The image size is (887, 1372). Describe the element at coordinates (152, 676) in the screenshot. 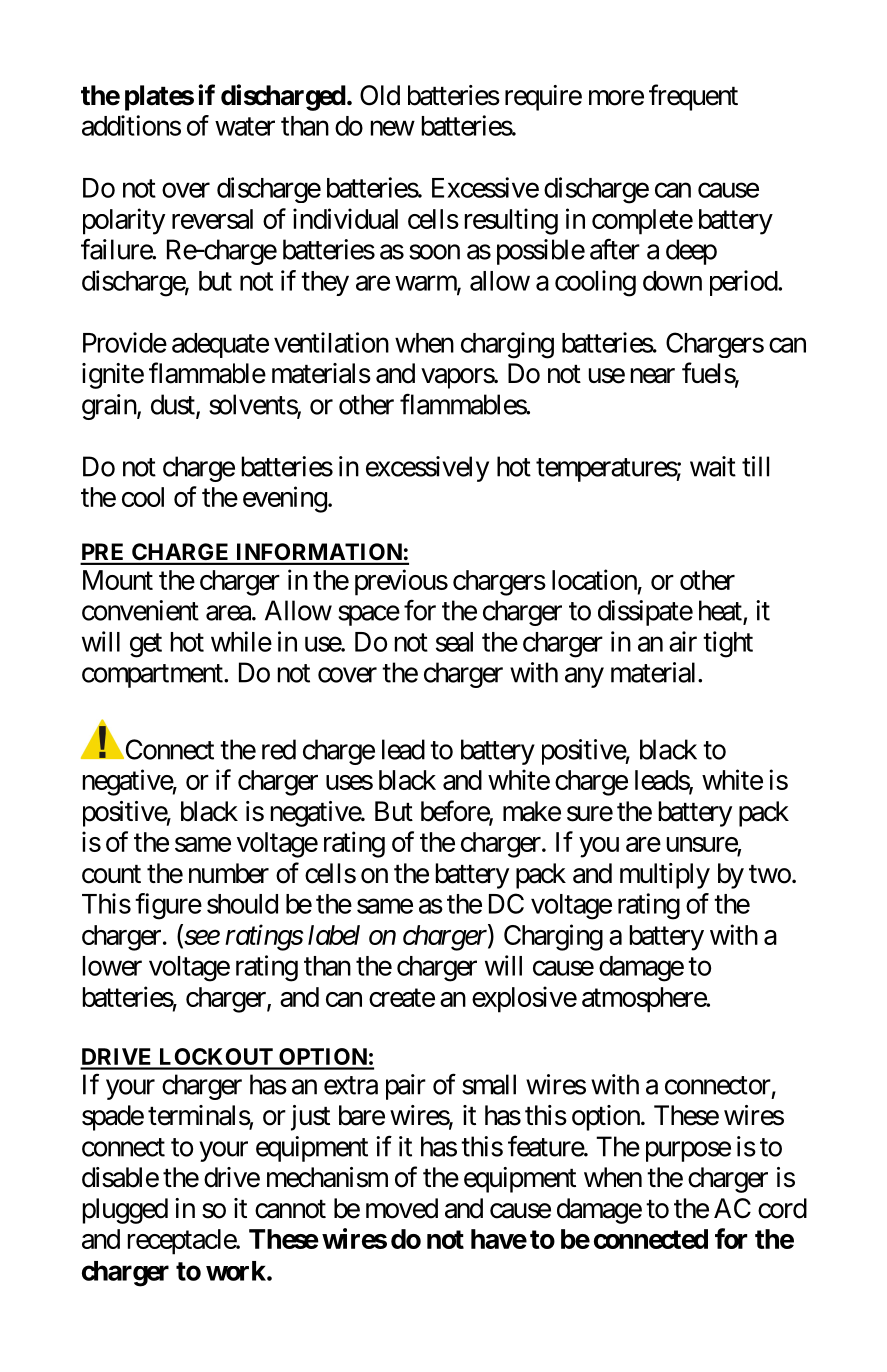

I see `compartment` at that location.
